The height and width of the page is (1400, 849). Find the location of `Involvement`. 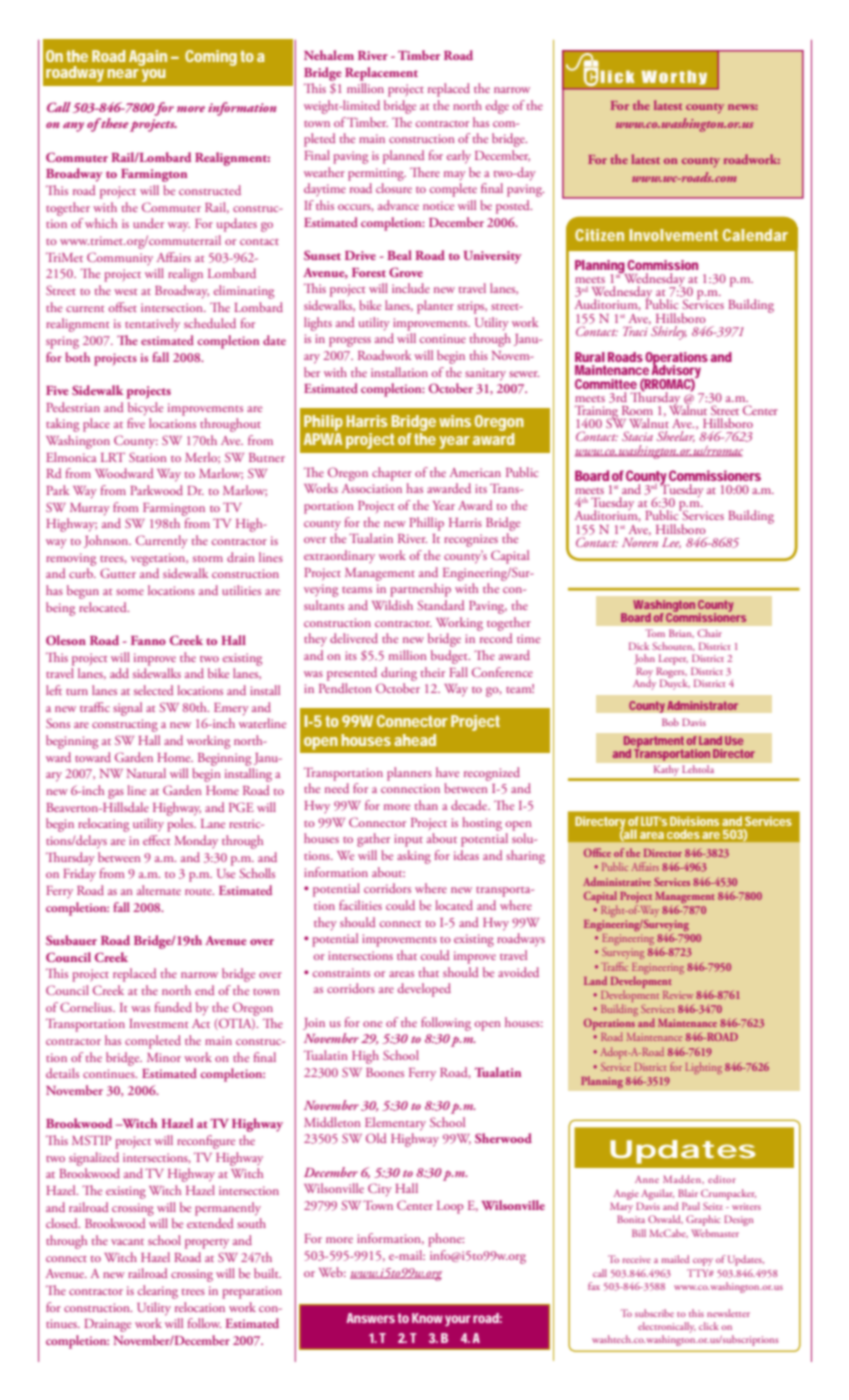

Involvement is located at coordinates (673, 235).
